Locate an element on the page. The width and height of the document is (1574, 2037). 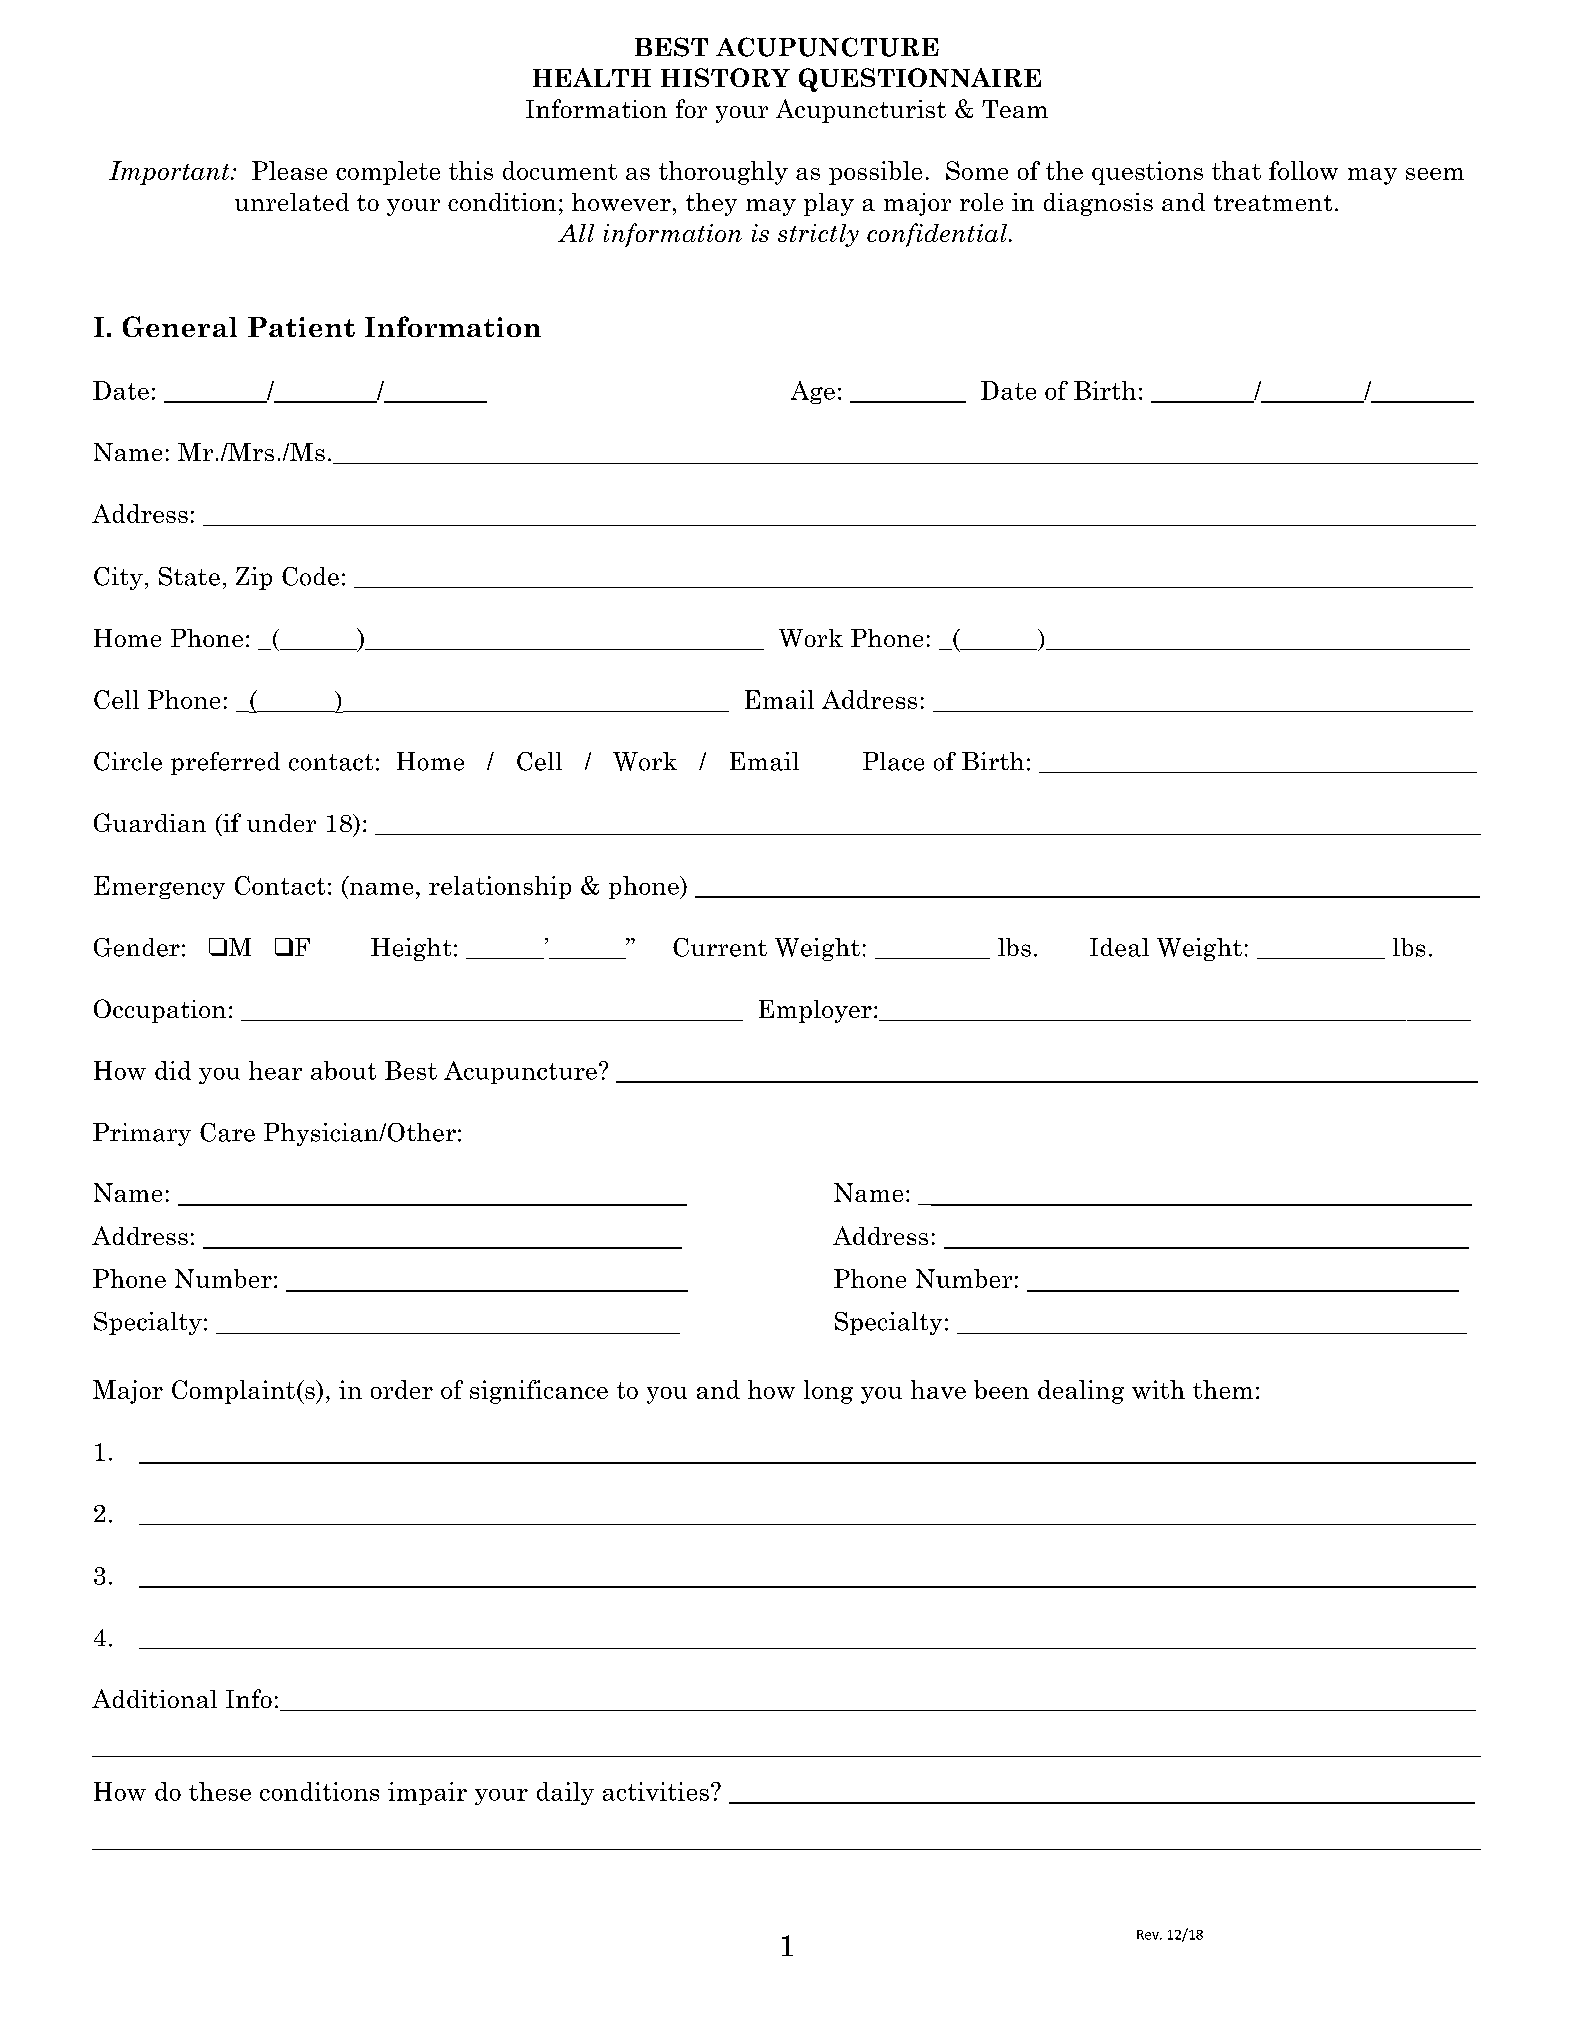
thoroughly is located at coordinates (723, 173).
